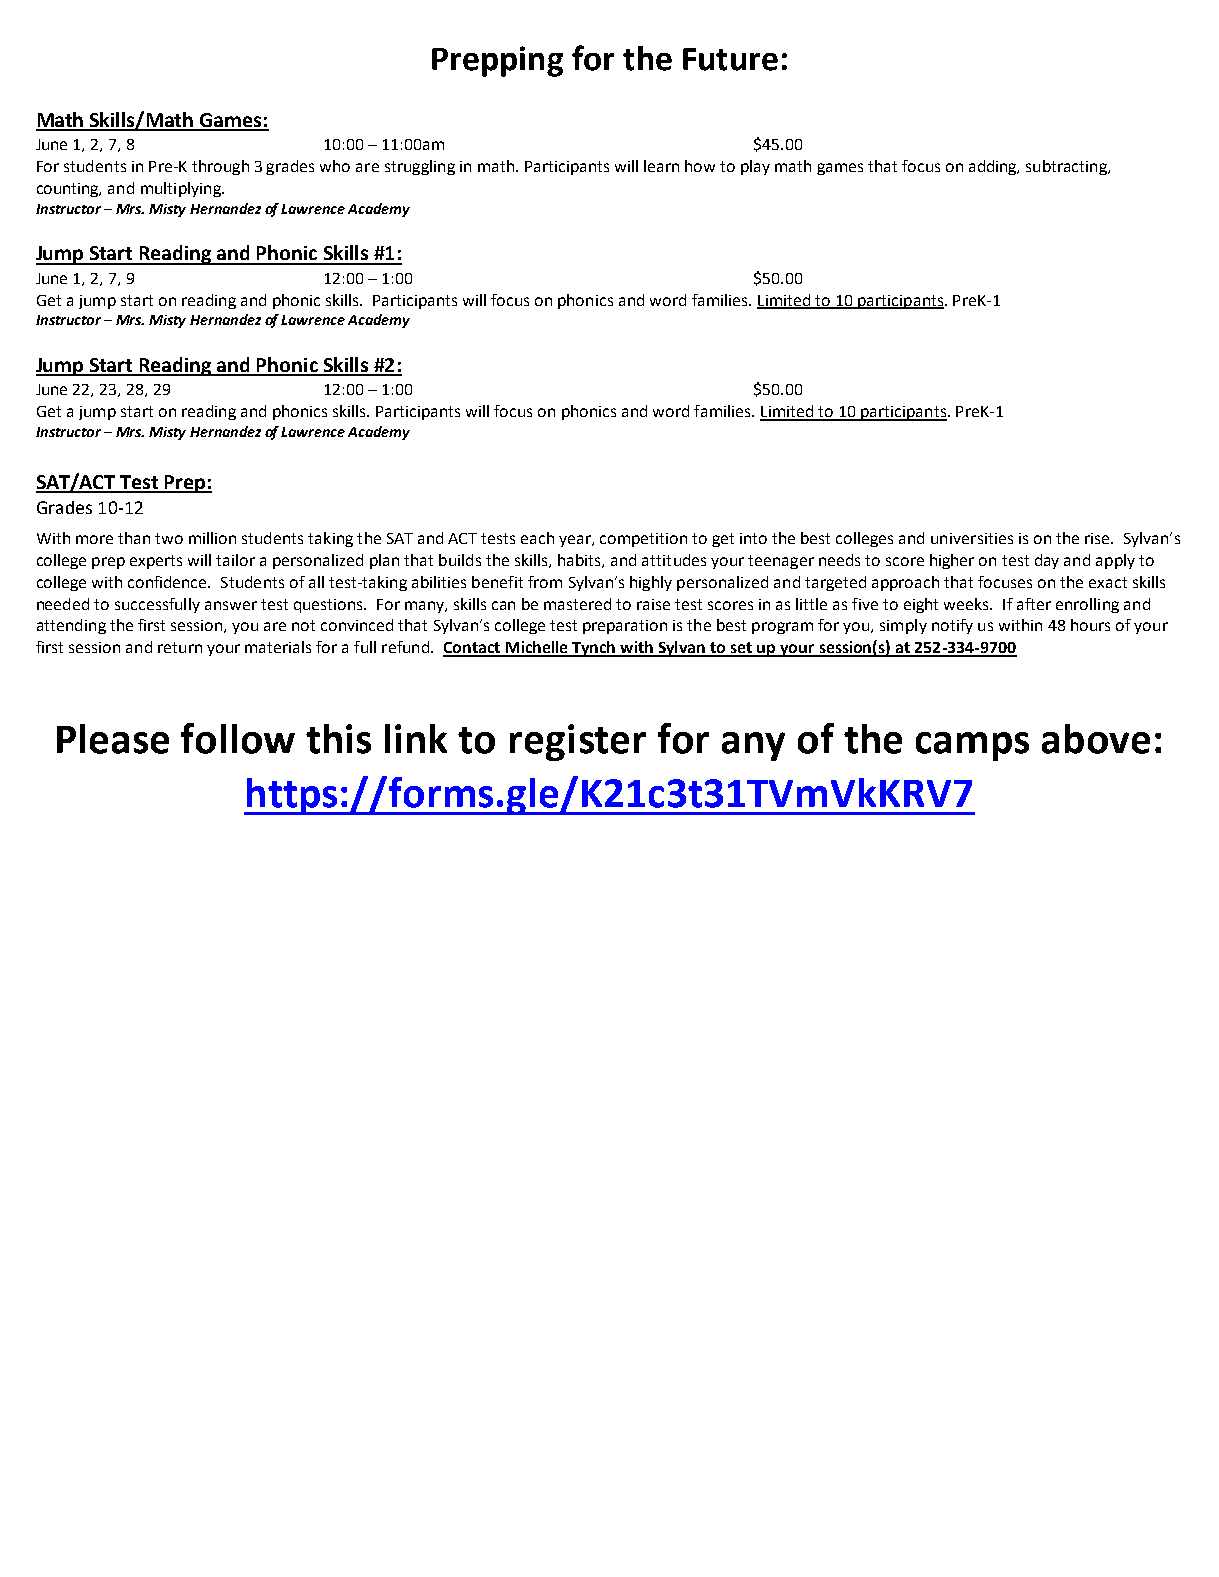 The width and height of the document is (1219, 1577). Describe the element at coordinates (994, 167) in the document. I see `adding` at that location.
